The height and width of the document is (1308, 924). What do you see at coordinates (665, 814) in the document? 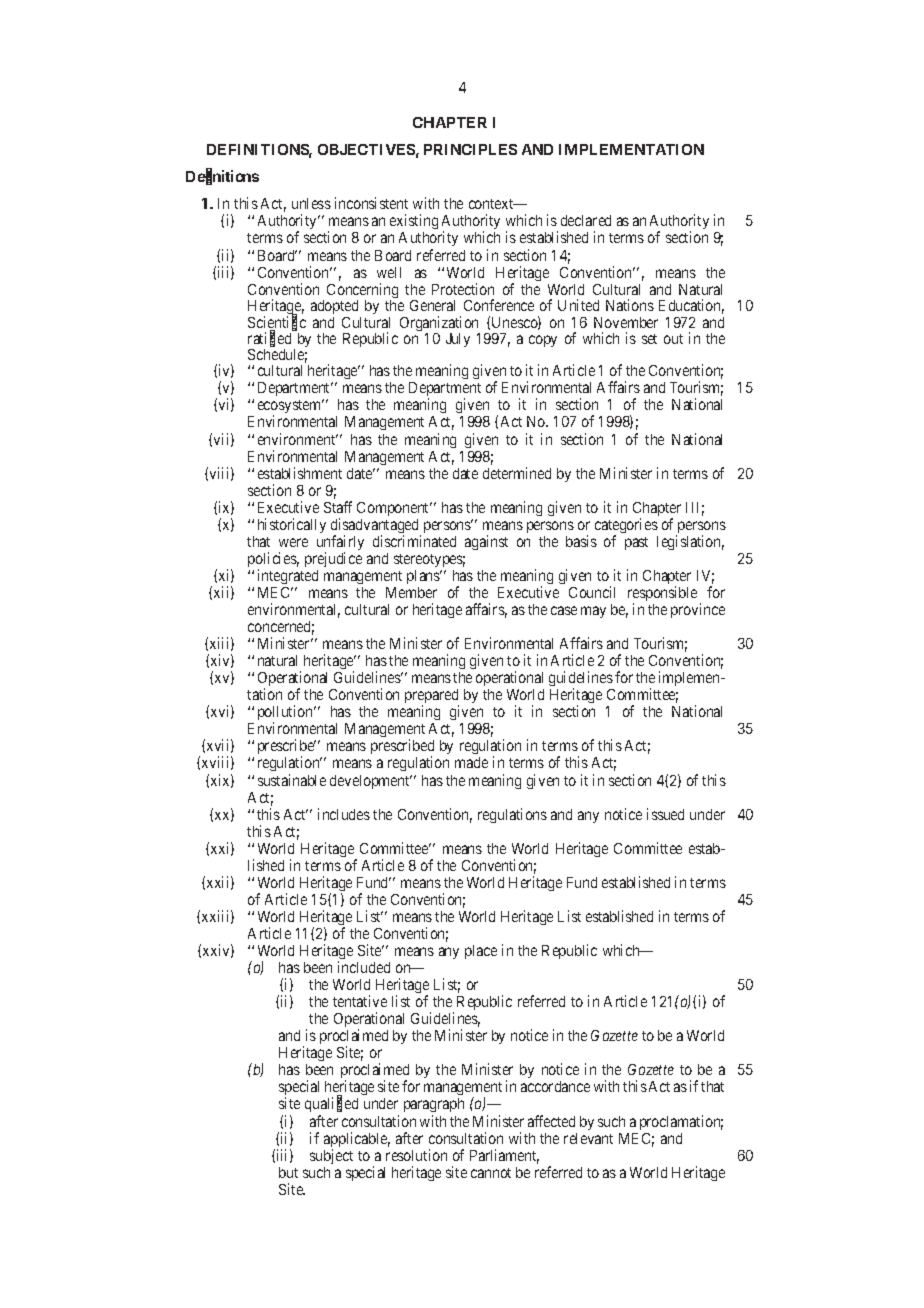
I see `issued` at bounding box center [665, 814].
